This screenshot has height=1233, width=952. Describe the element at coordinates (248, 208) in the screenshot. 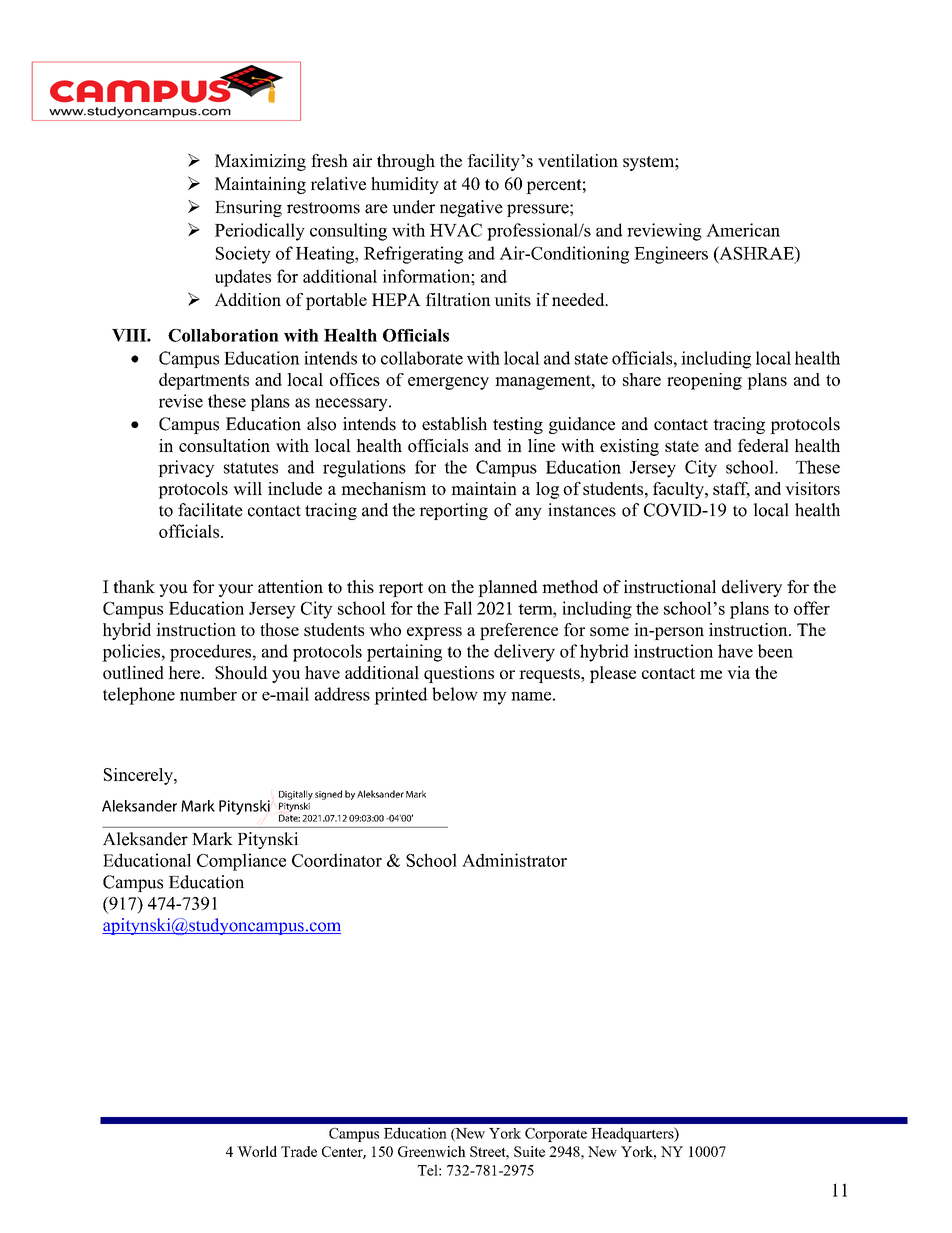

I see `Ensuring` at that location.
